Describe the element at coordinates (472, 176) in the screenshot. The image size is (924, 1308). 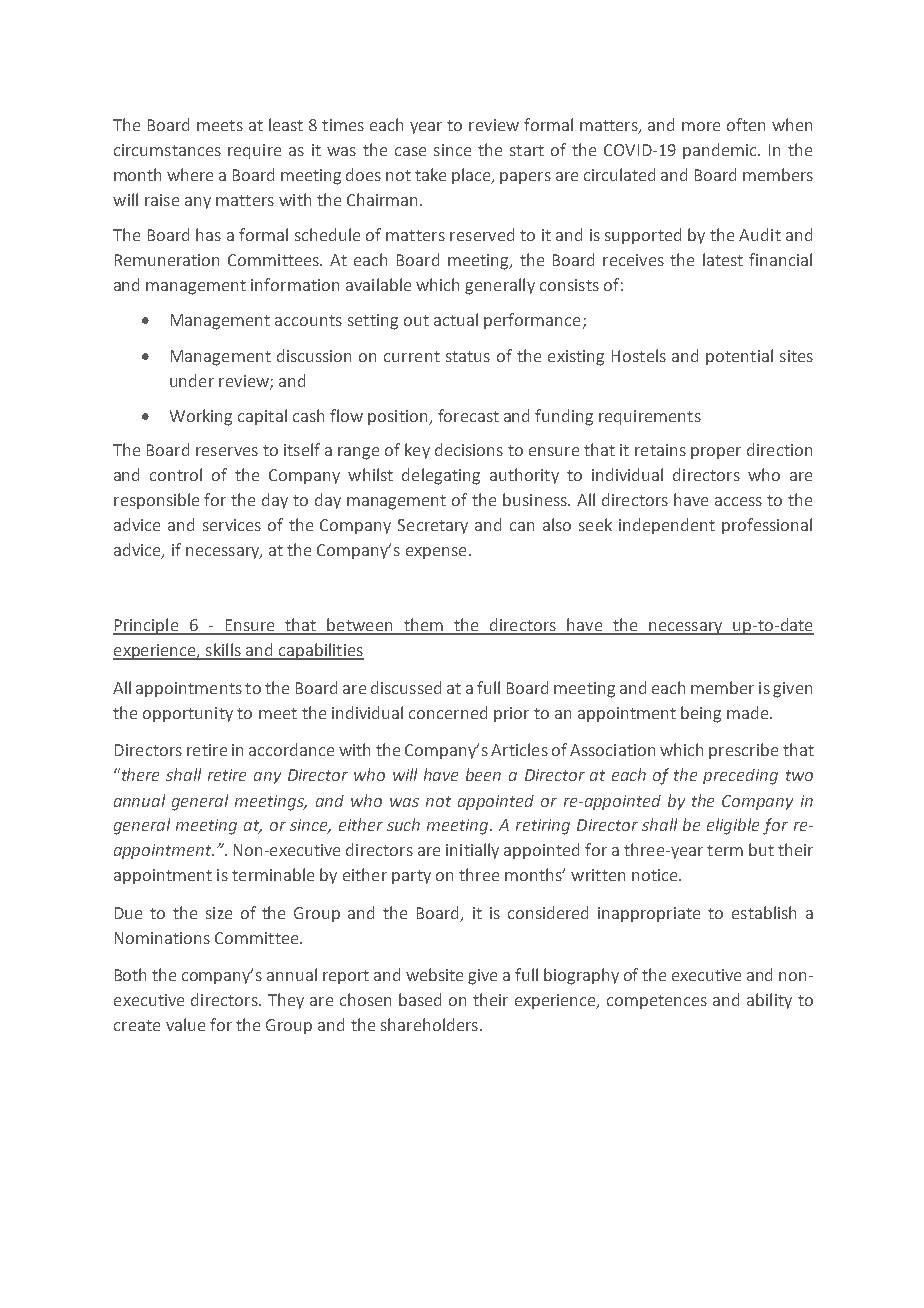
I see `place` at that location.
